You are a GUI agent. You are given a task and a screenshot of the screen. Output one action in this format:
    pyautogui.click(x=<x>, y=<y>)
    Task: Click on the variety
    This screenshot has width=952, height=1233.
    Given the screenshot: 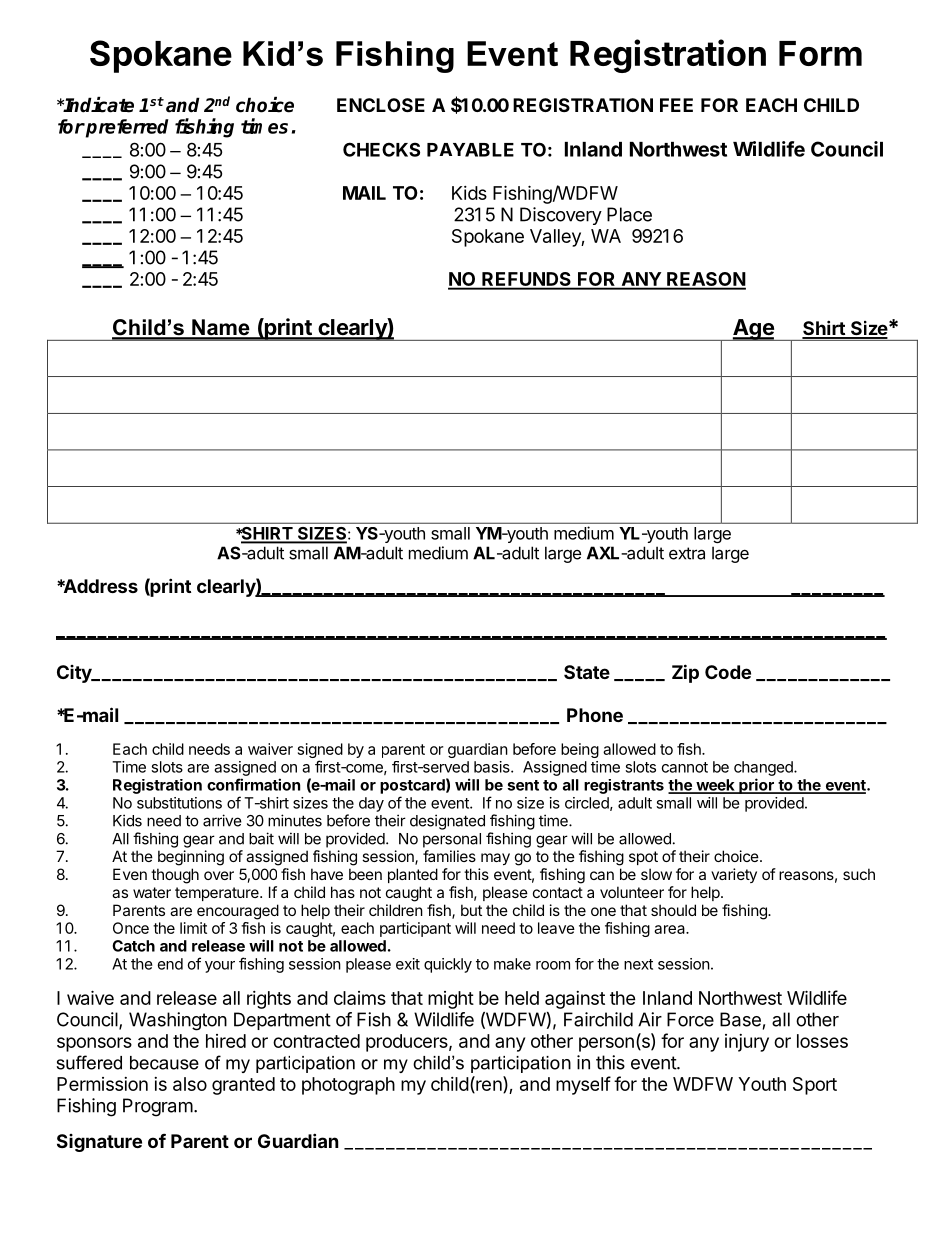 What is the action you would take?
    pyautogui.click(x=734, y=875)
